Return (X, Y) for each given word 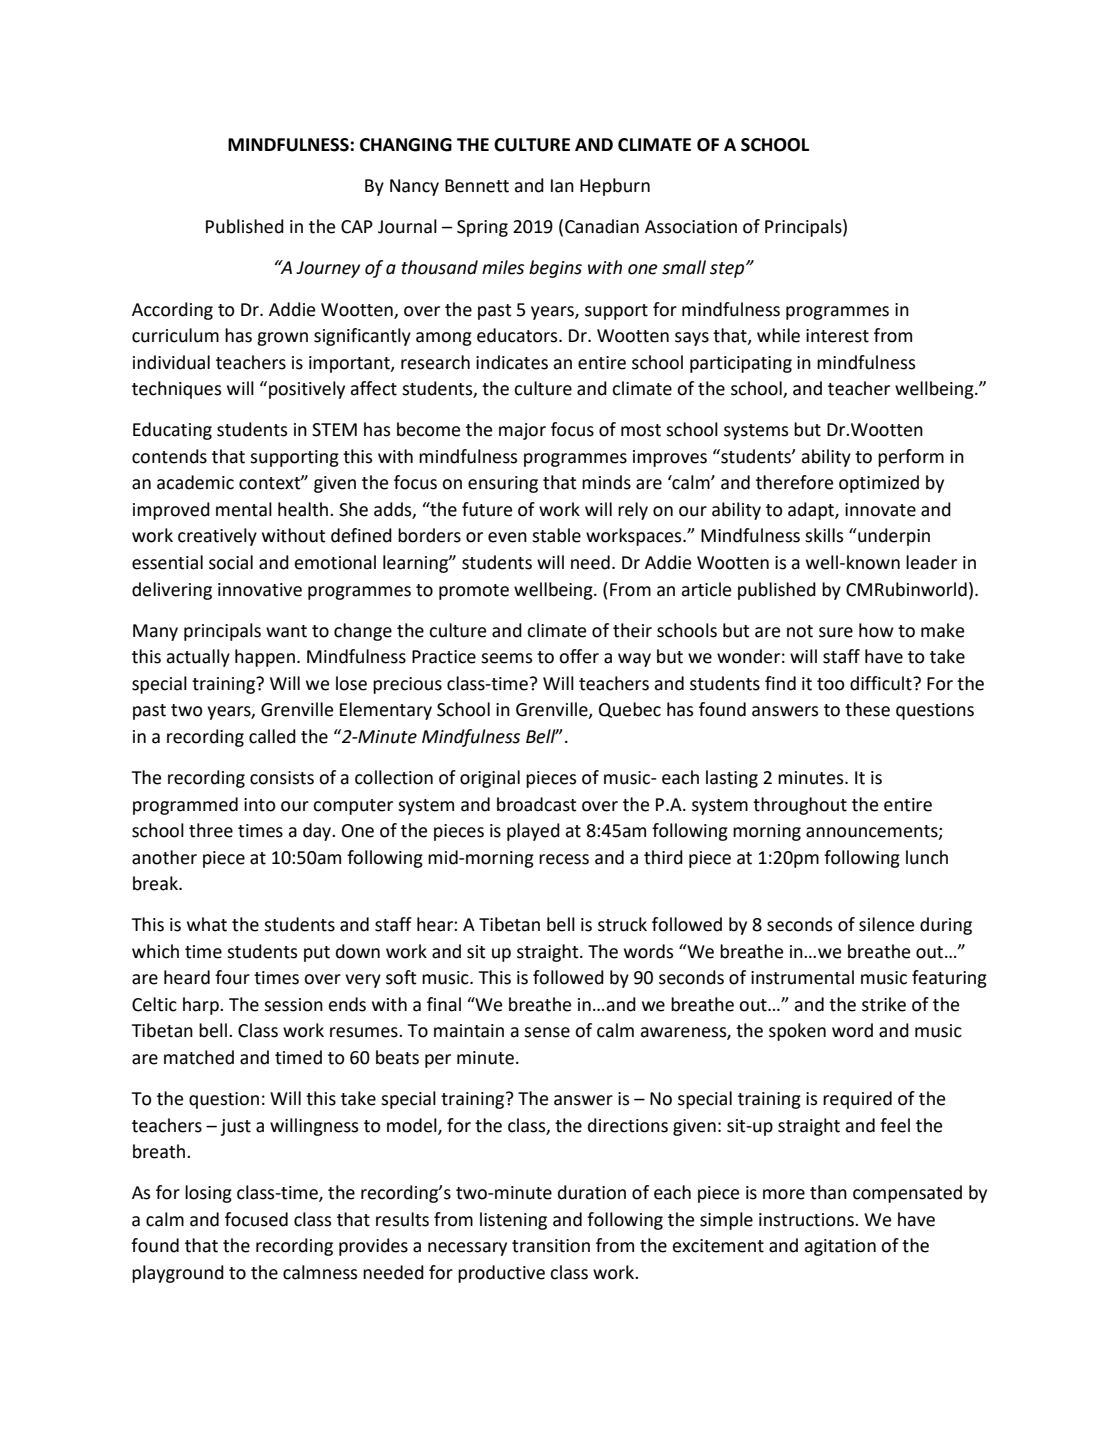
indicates (512, 362)
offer (579, 656)
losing (208, 1194)
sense (547, 1032)
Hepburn (615, 187)
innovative (260, 590)
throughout (800, 806)
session (293, 1005)
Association (691, 227)
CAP (357, 227)
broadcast (537, 804)
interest (837, 336)
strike (884, 1004)
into (260, 805)
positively (307, 390)
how (876, 630)
